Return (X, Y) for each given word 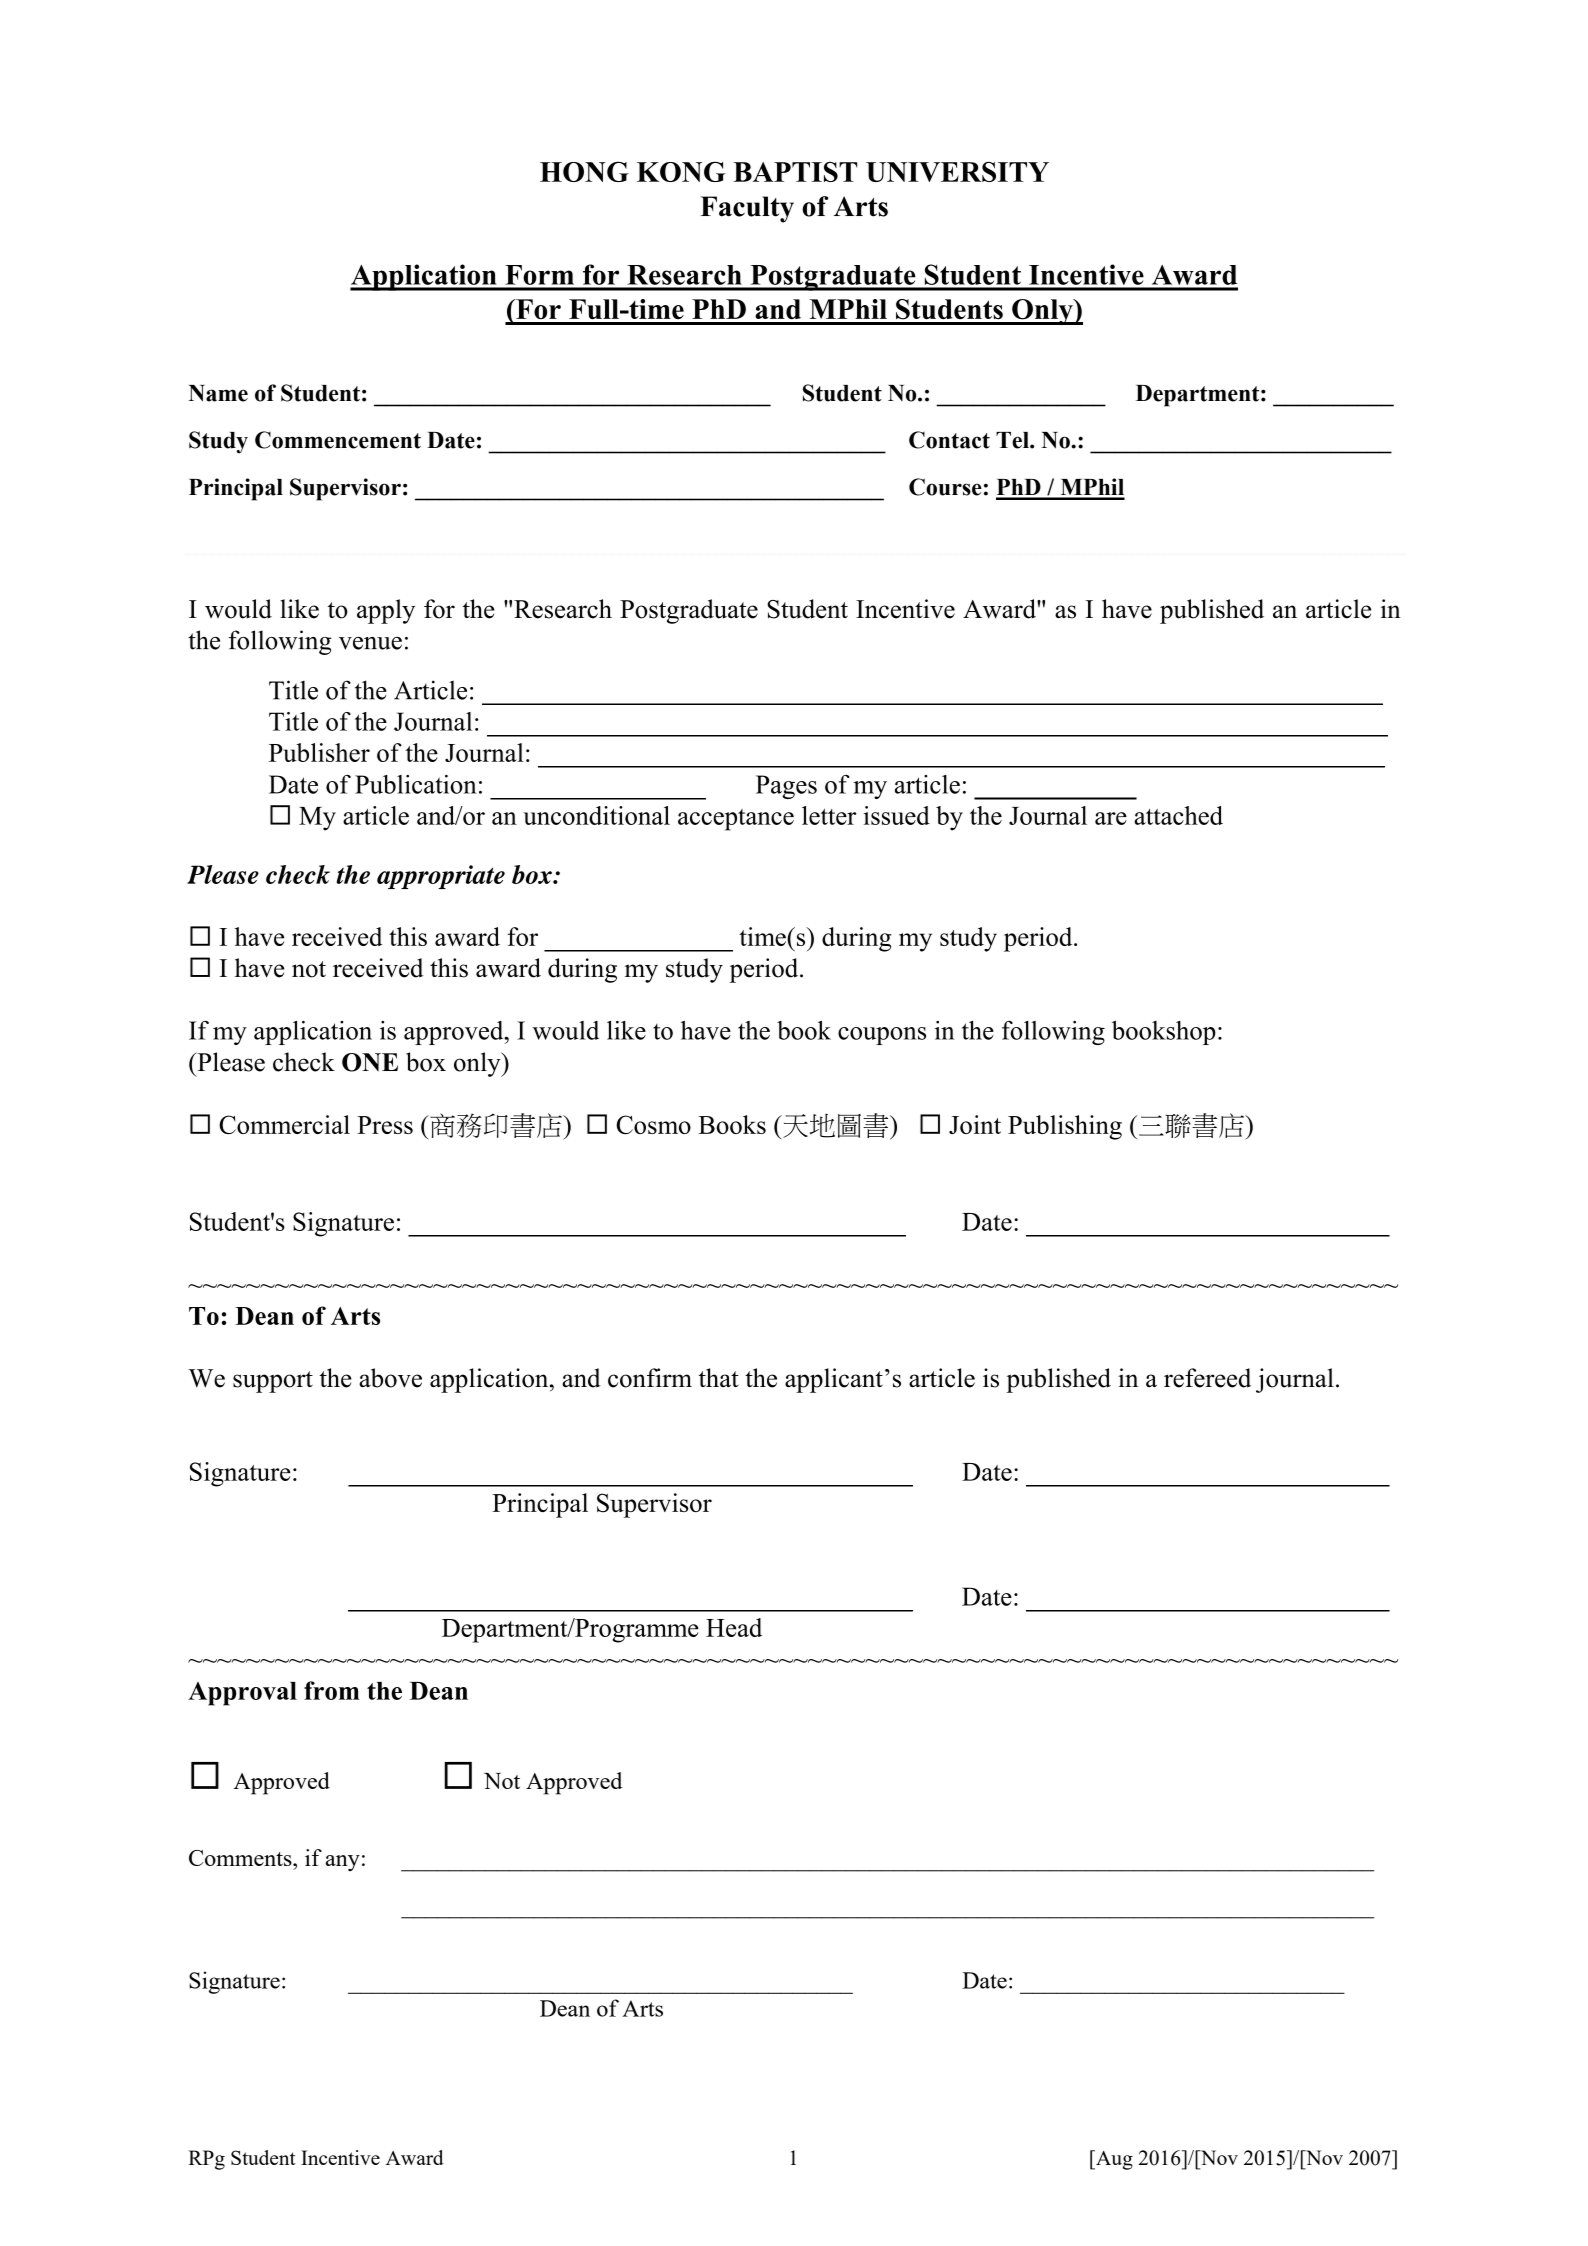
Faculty (747, 209)
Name (218, 393)
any (343, 1863)
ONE (370, 1062)
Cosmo (653, 1124)
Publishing (1065, 1127)
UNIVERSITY (957, 172)
